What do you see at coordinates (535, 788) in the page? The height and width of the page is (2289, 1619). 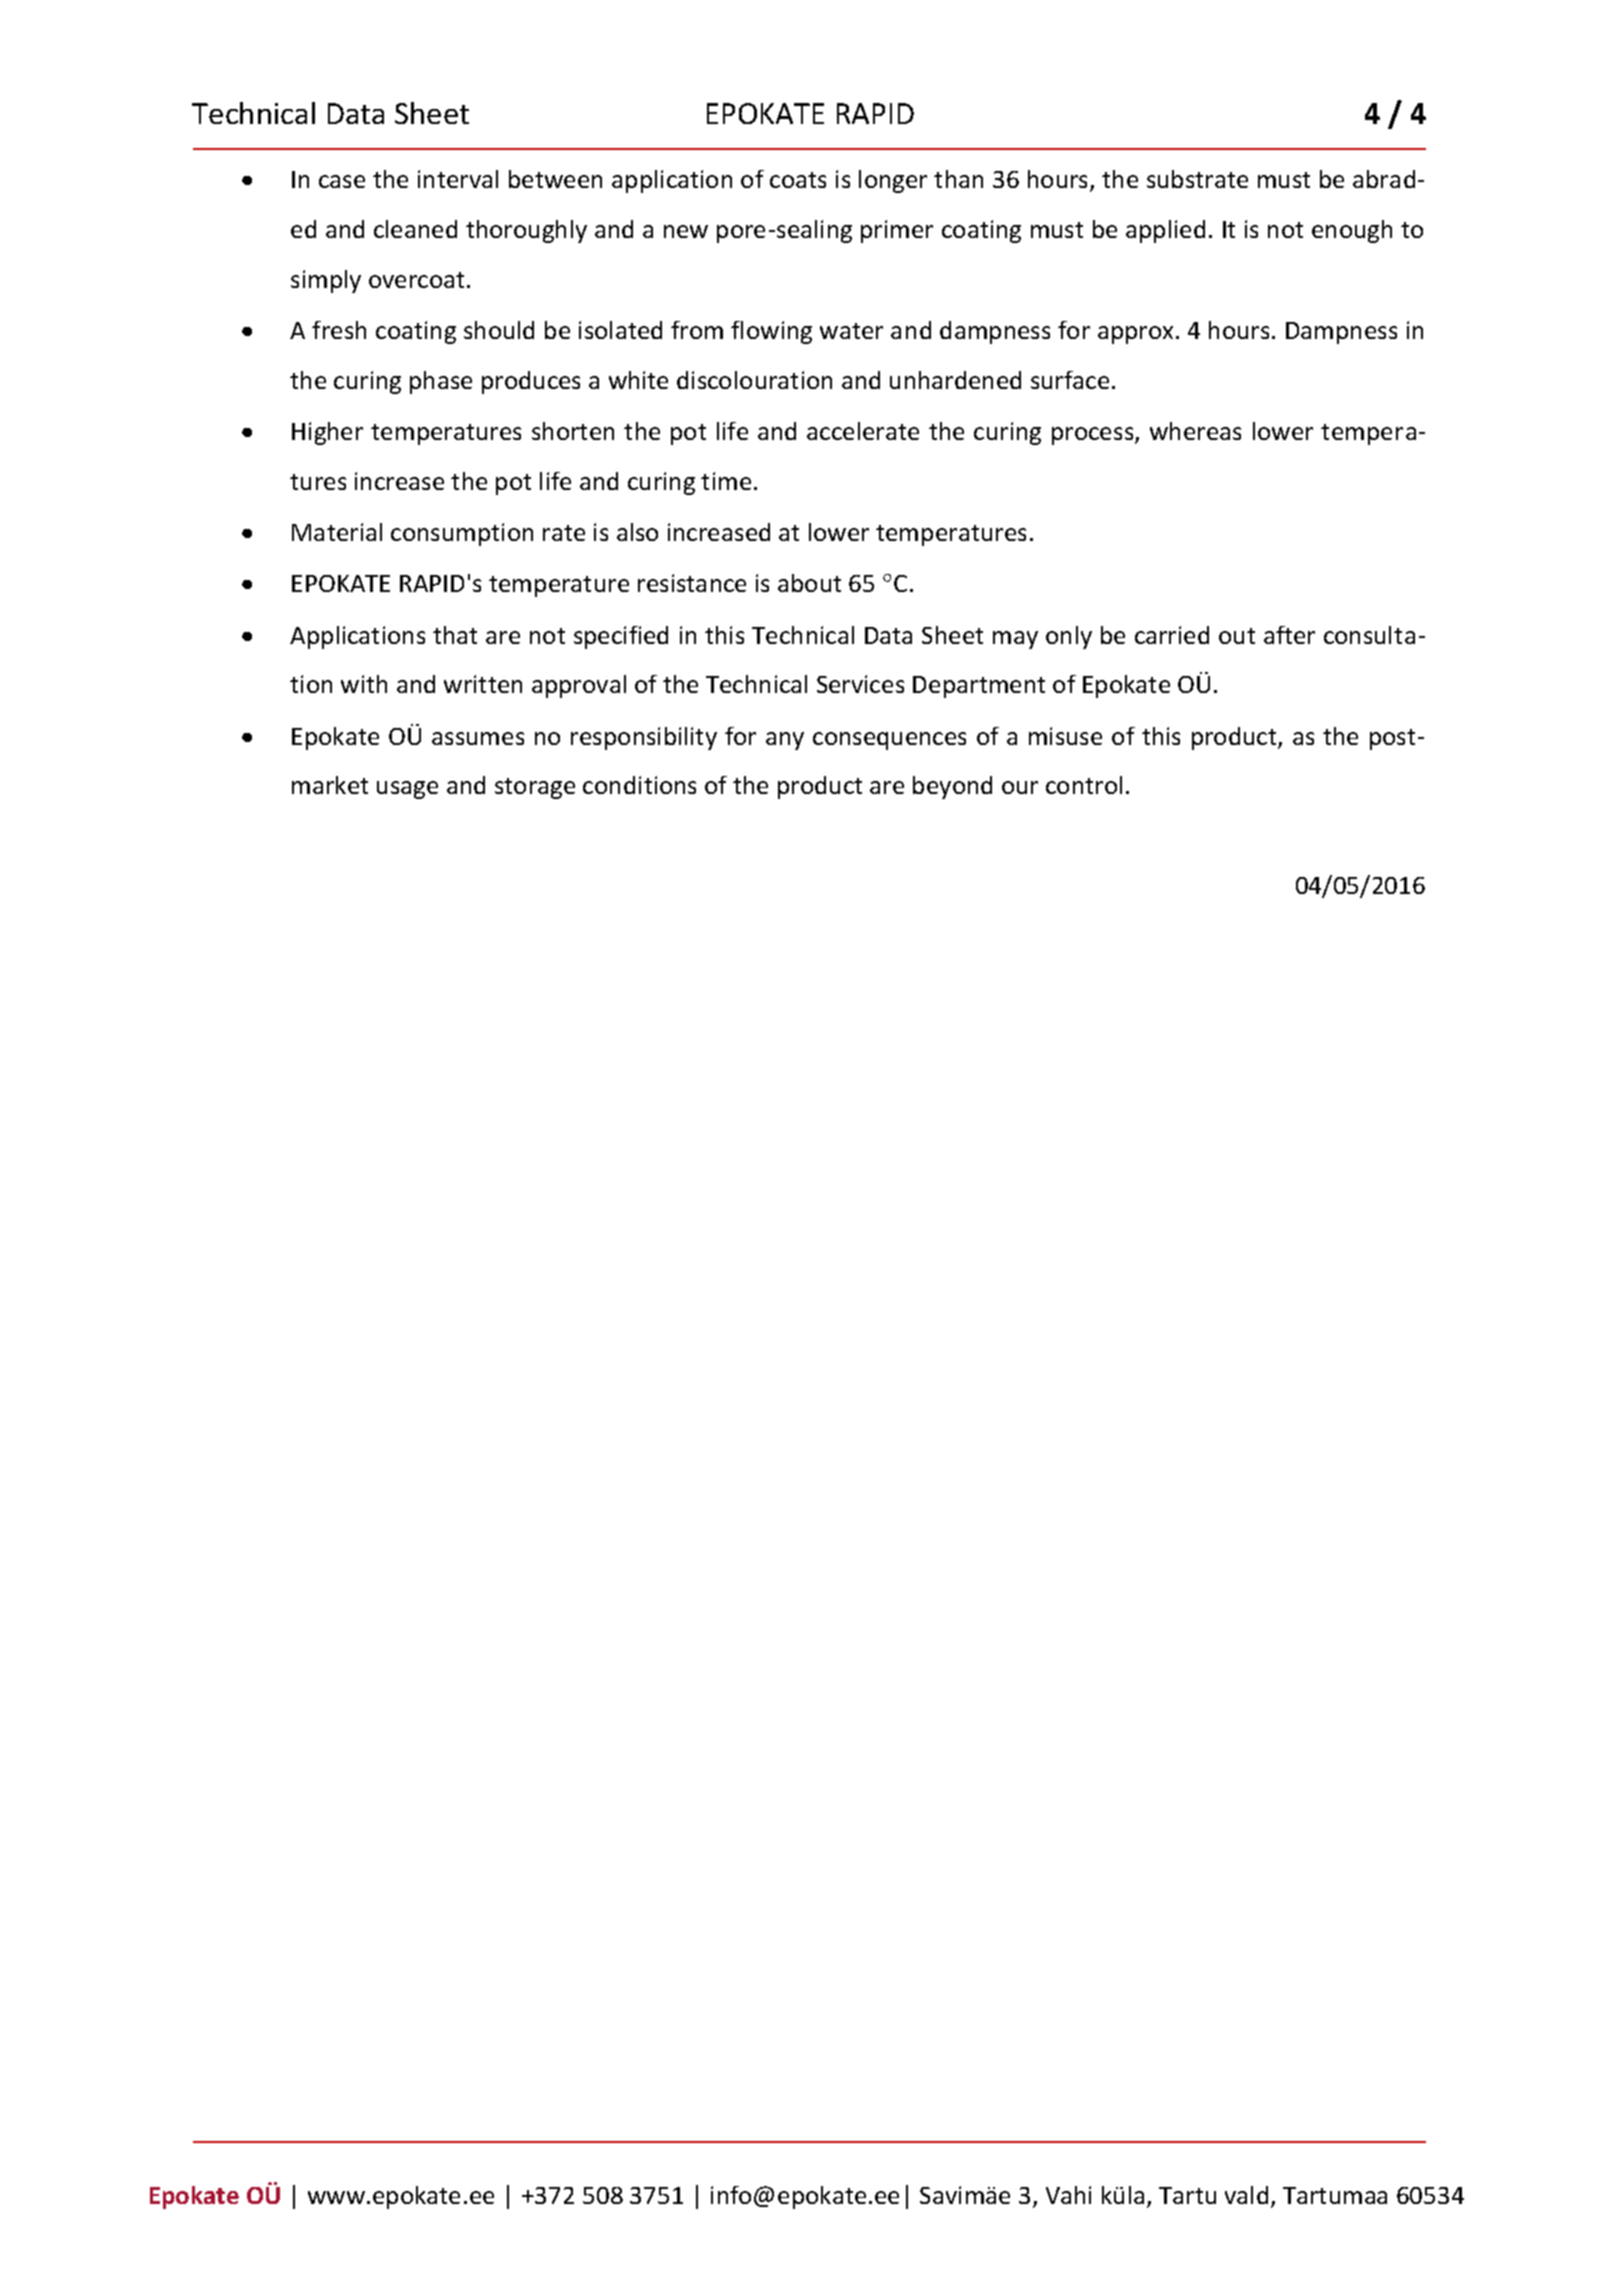 I see `storage` at bounding box center [535, 788].
